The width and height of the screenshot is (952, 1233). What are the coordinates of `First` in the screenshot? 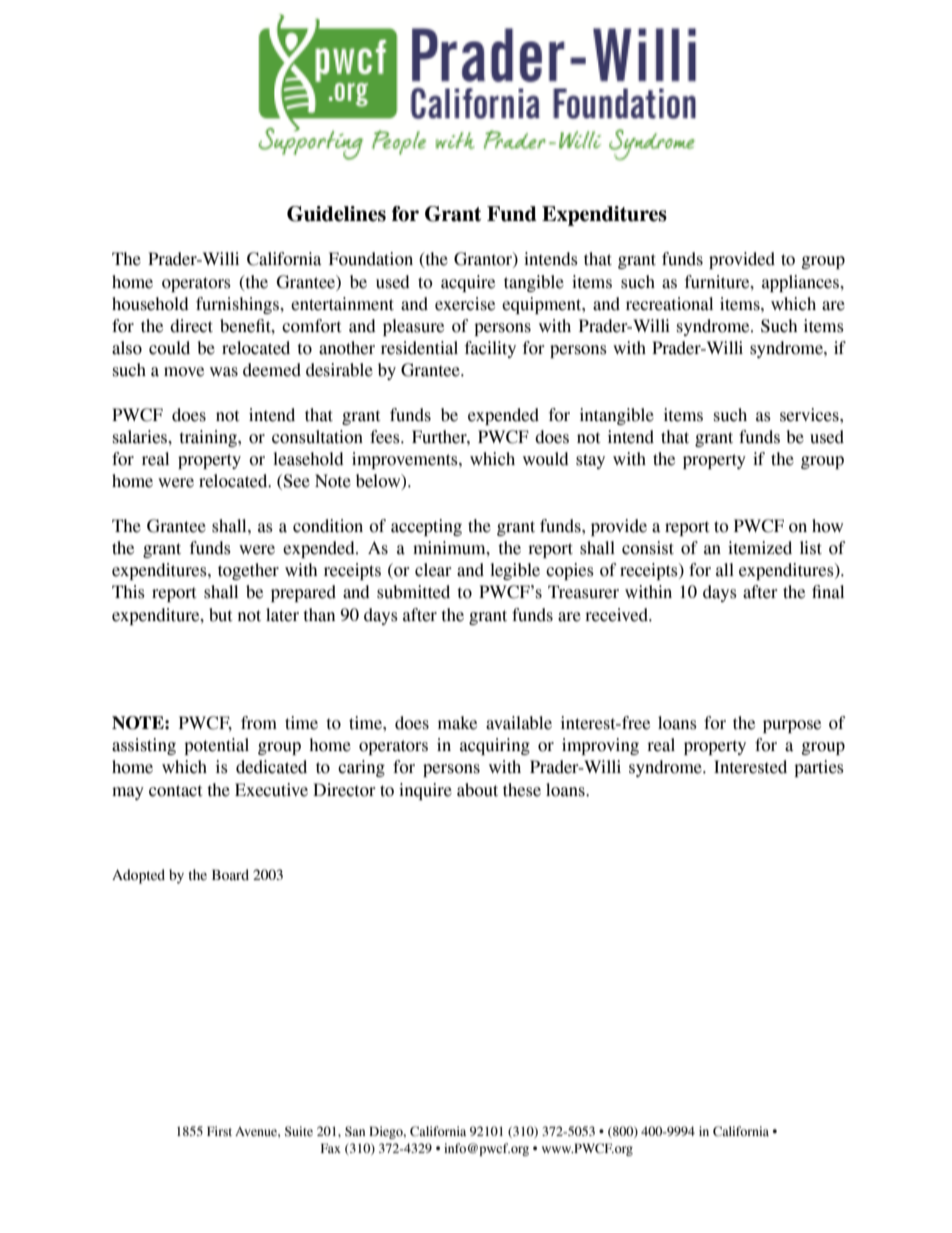 It's located at (219, 1131).
